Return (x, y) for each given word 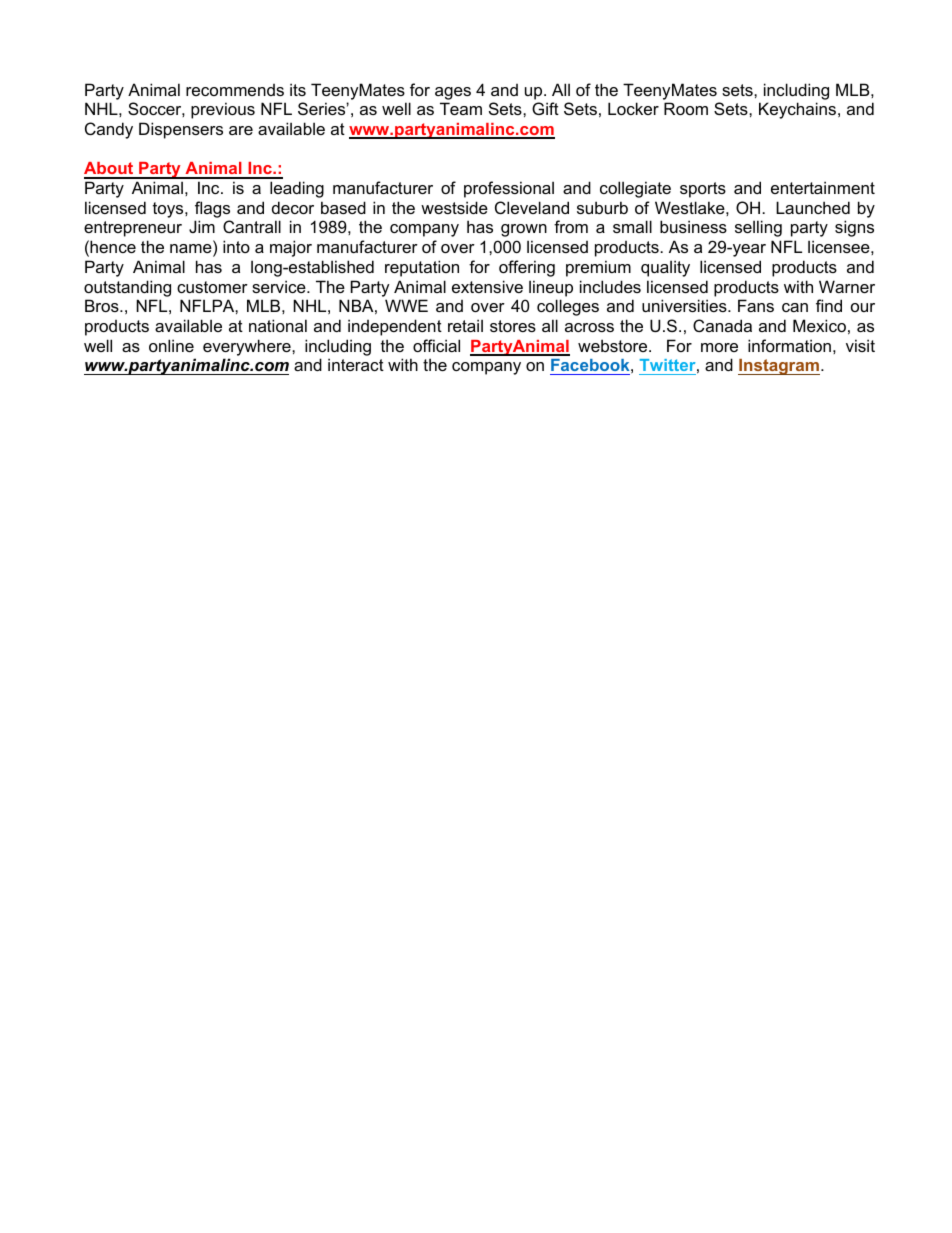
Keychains (799, 110)
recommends (235, 90)
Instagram (779, 367)
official (436, 345)
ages (453, 93)
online (171, 345)
